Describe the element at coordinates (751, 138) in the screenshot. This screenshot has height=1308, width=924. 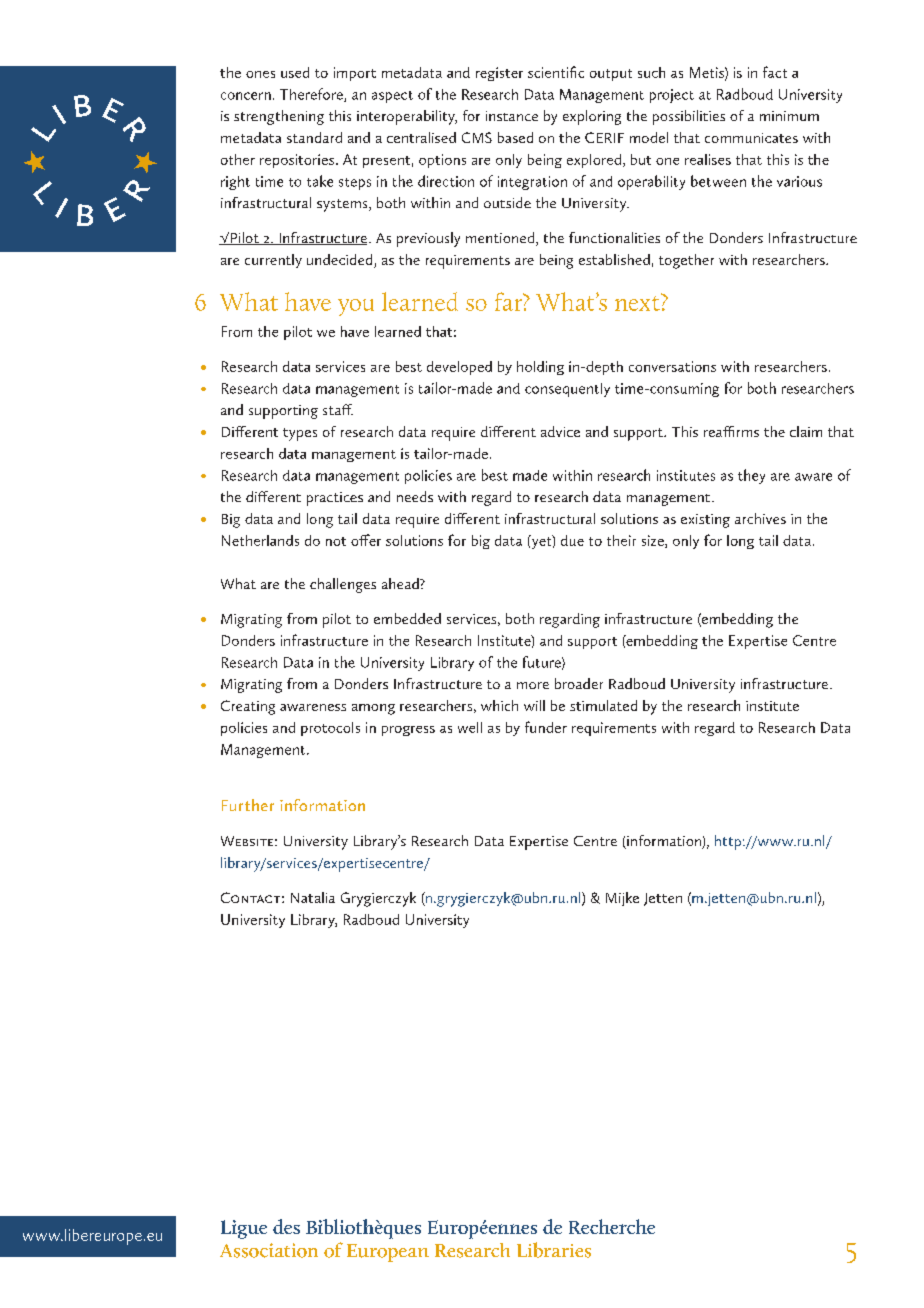
I see `communicates` at that location.
